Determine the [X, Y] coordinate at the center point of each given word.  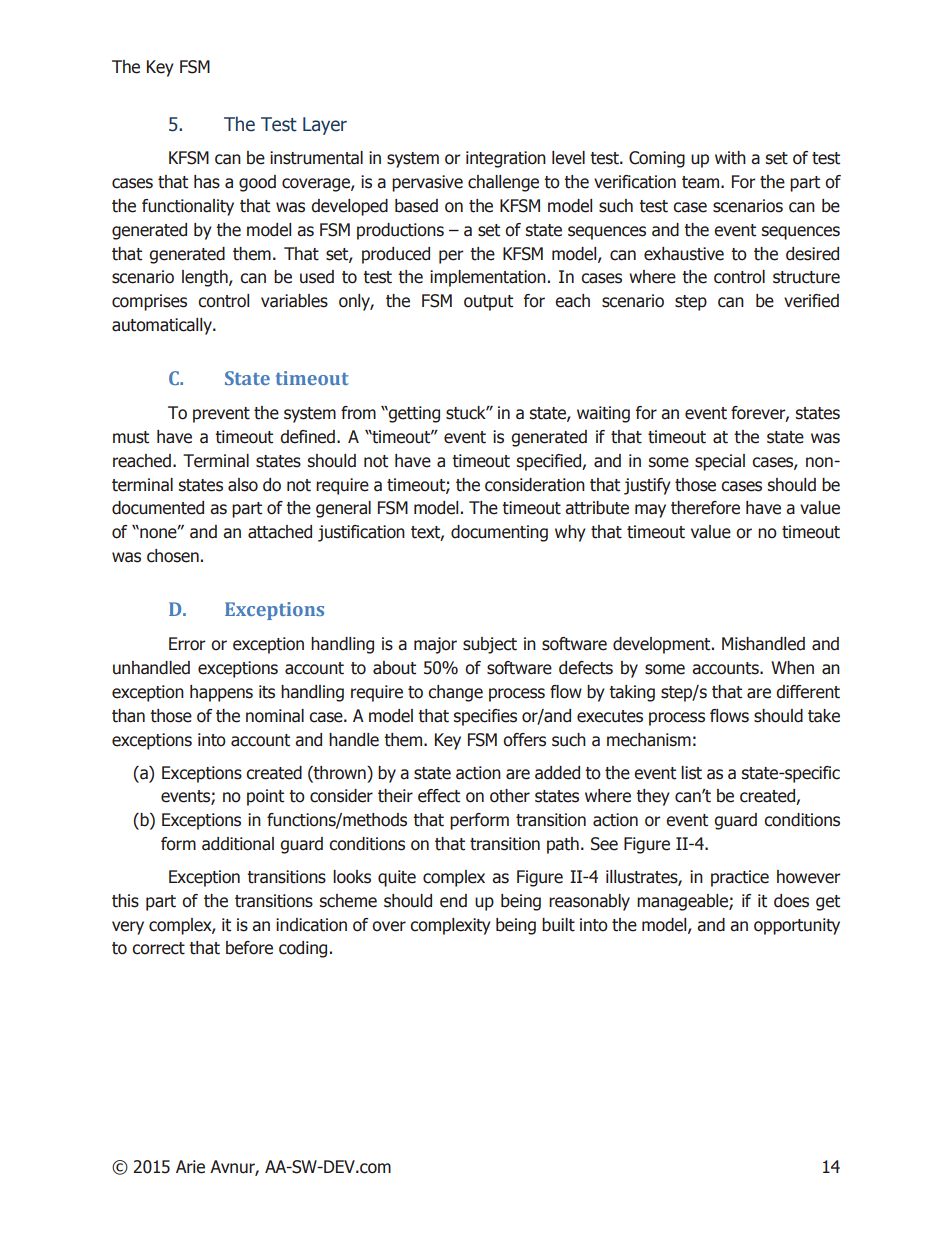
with [730, 158]
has [207, 182]
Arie [190, 1167]
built [558, 925]
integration [506, 159]
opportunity [797, 926]
